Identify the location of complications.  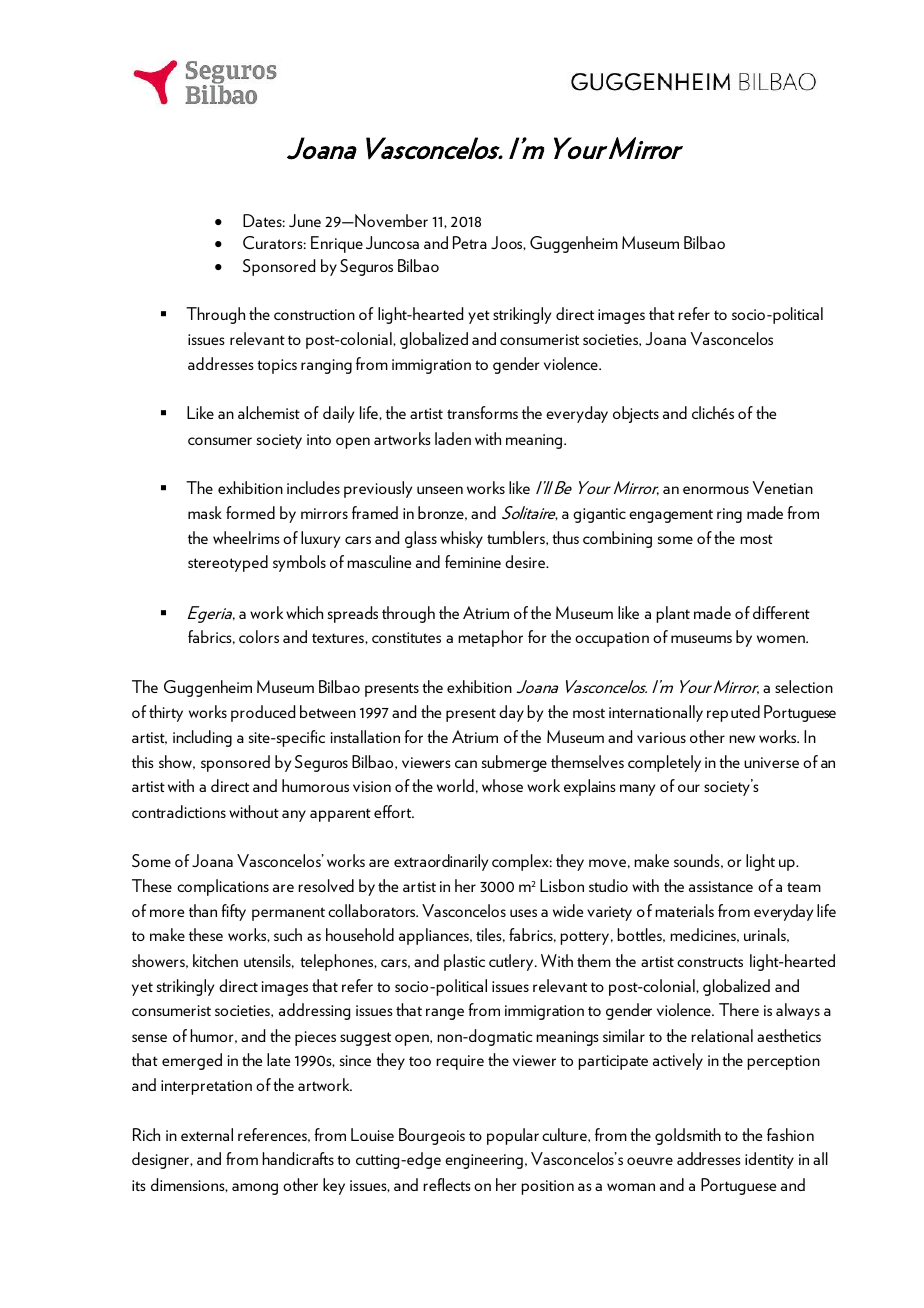
(223, 887).
